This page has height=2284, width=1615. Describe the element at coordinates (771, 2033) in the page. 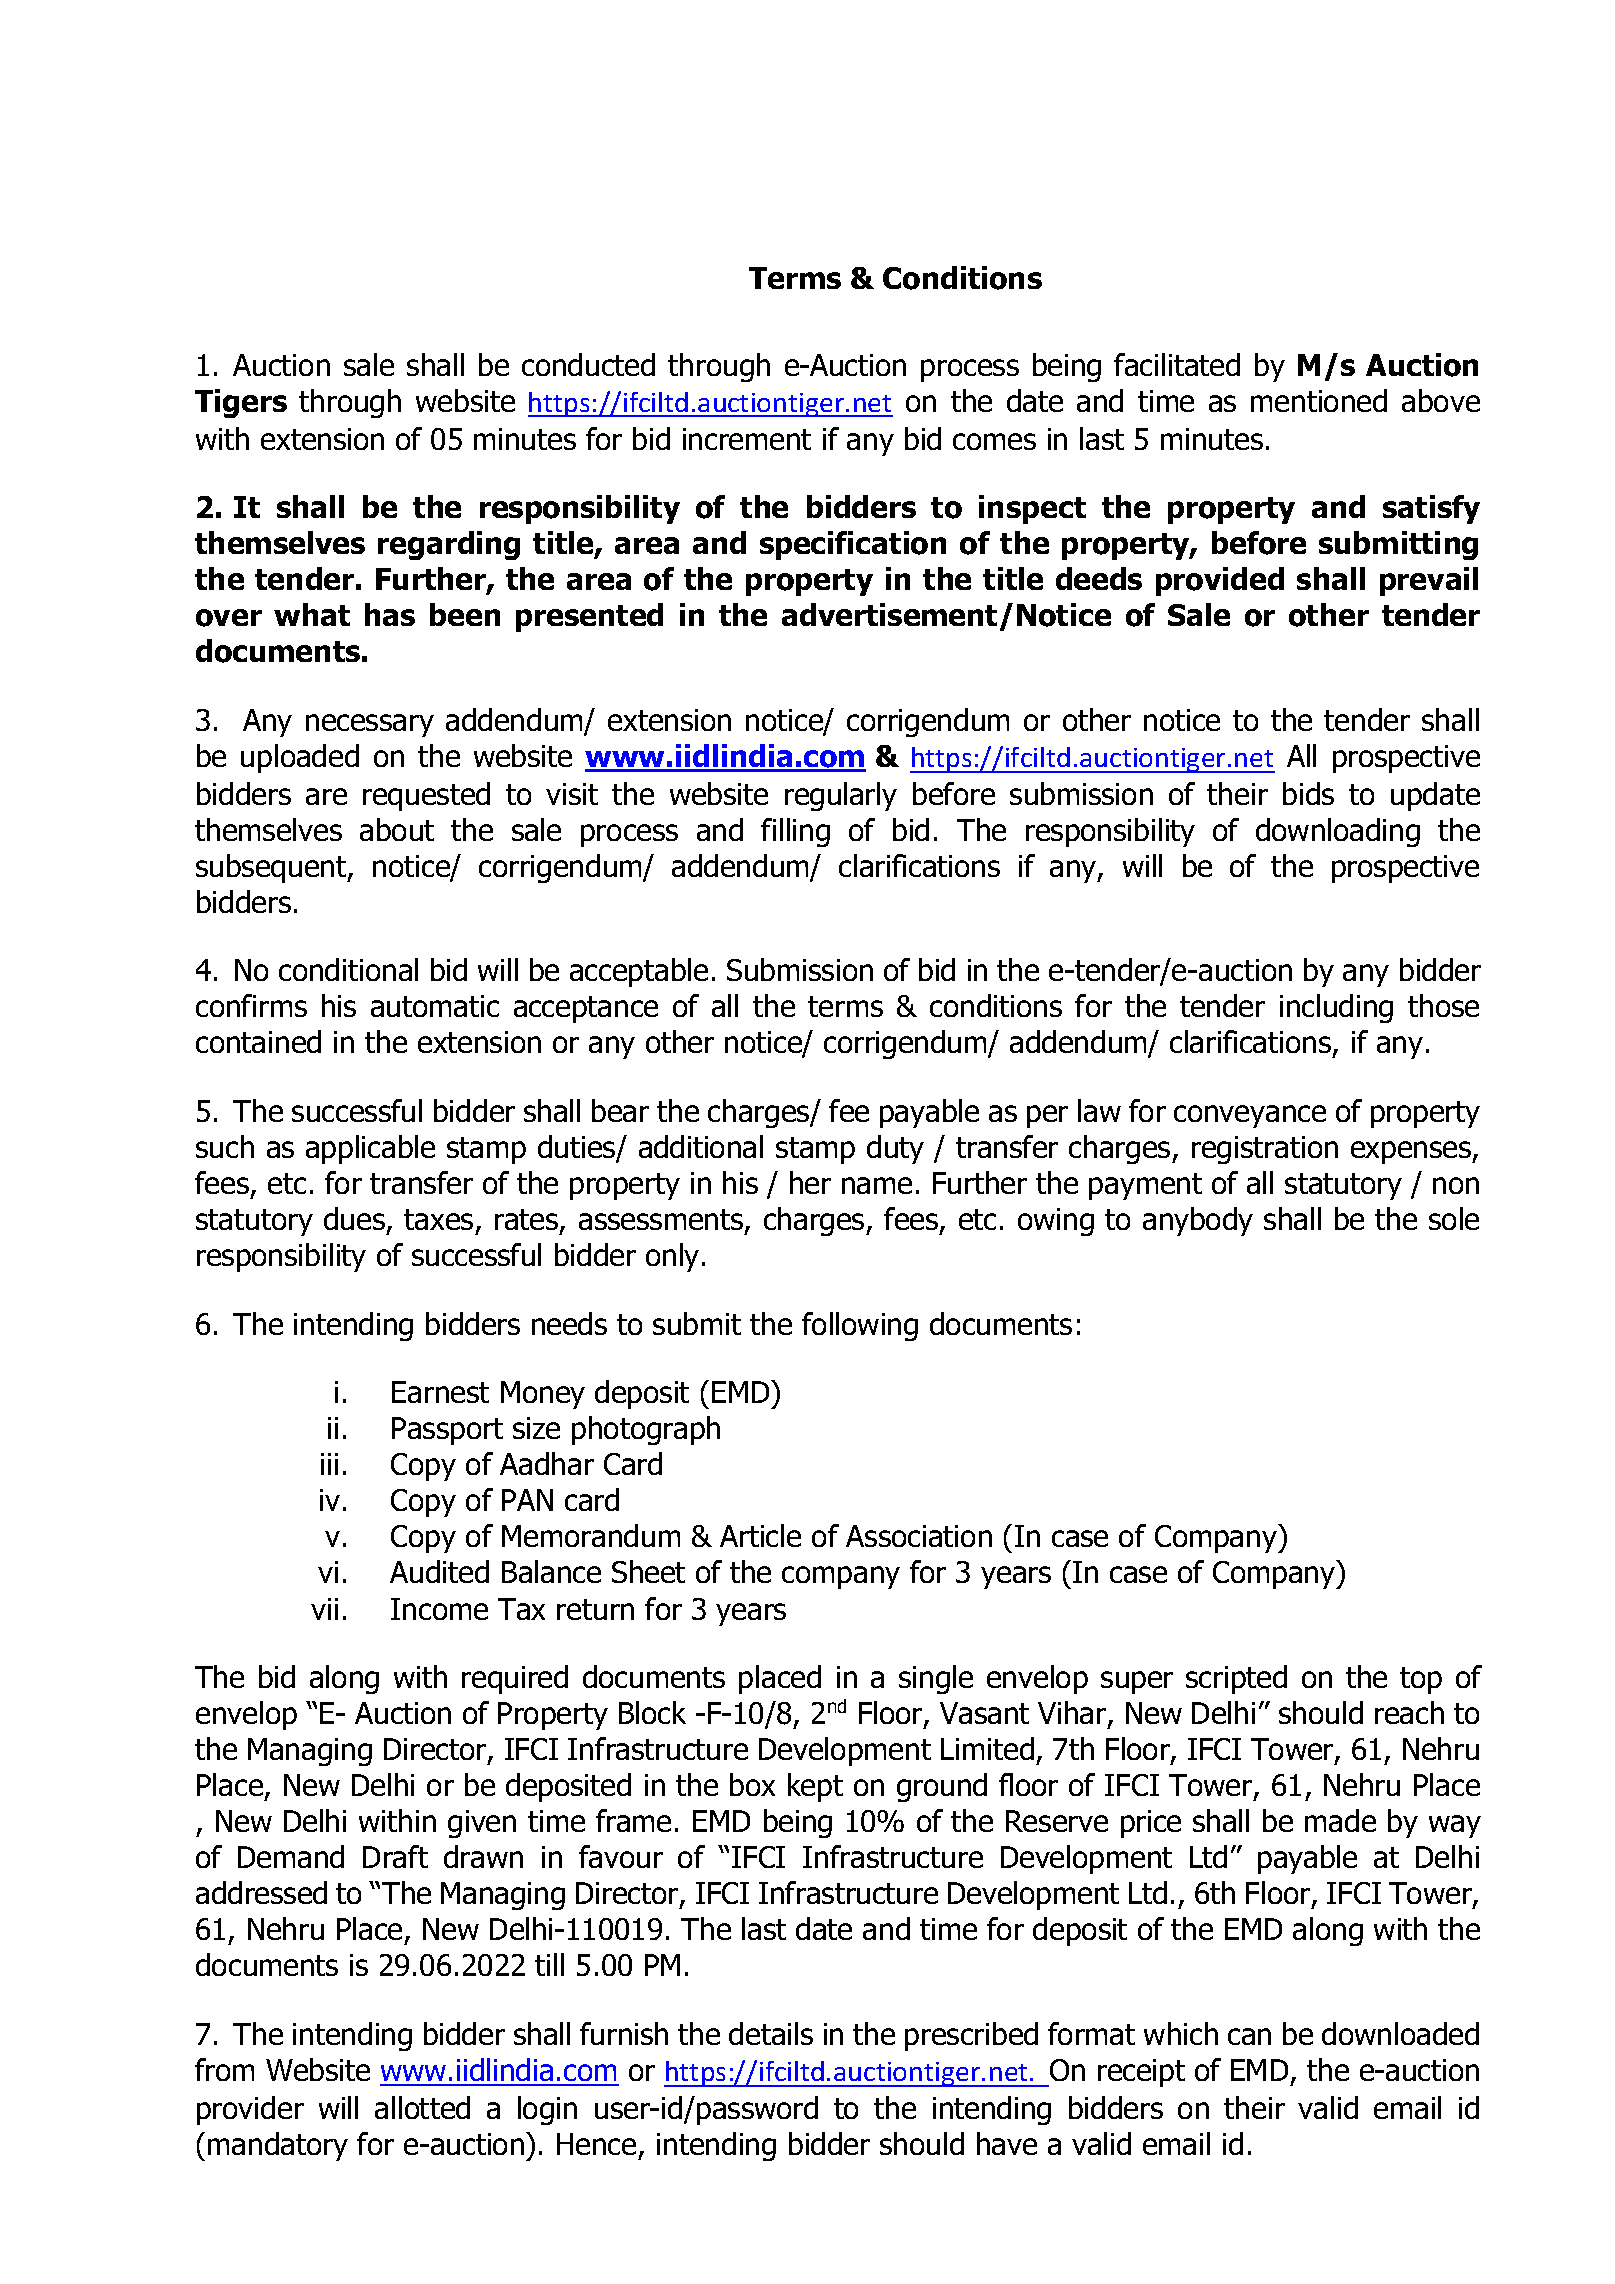

I see `details` at that location.
